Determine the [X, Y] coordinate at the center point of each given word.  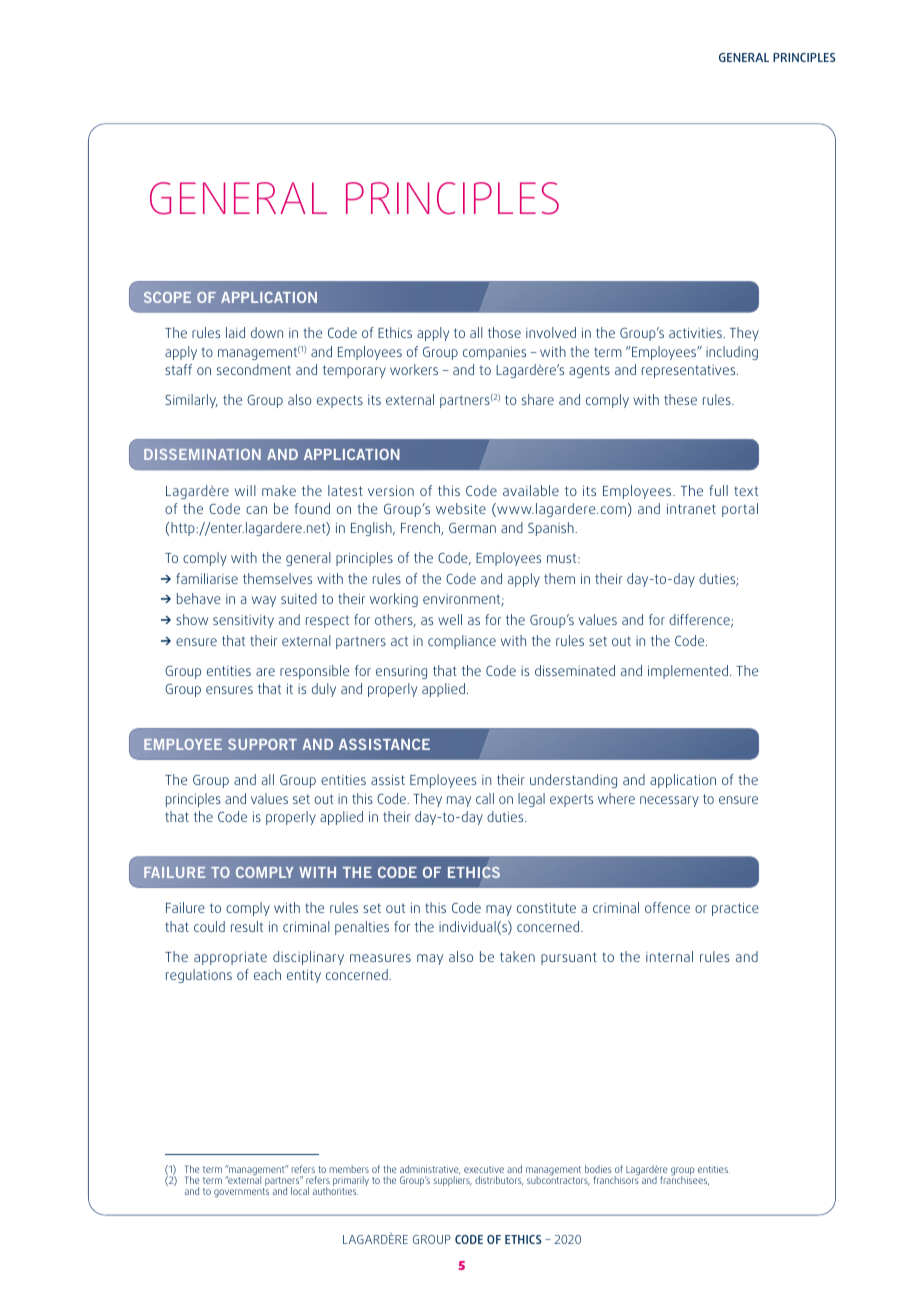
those [504, 332]
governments [241, 1192]
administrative [430, 1171]
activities [696, 332]
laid [235, 332]
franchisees [684, 1179]
